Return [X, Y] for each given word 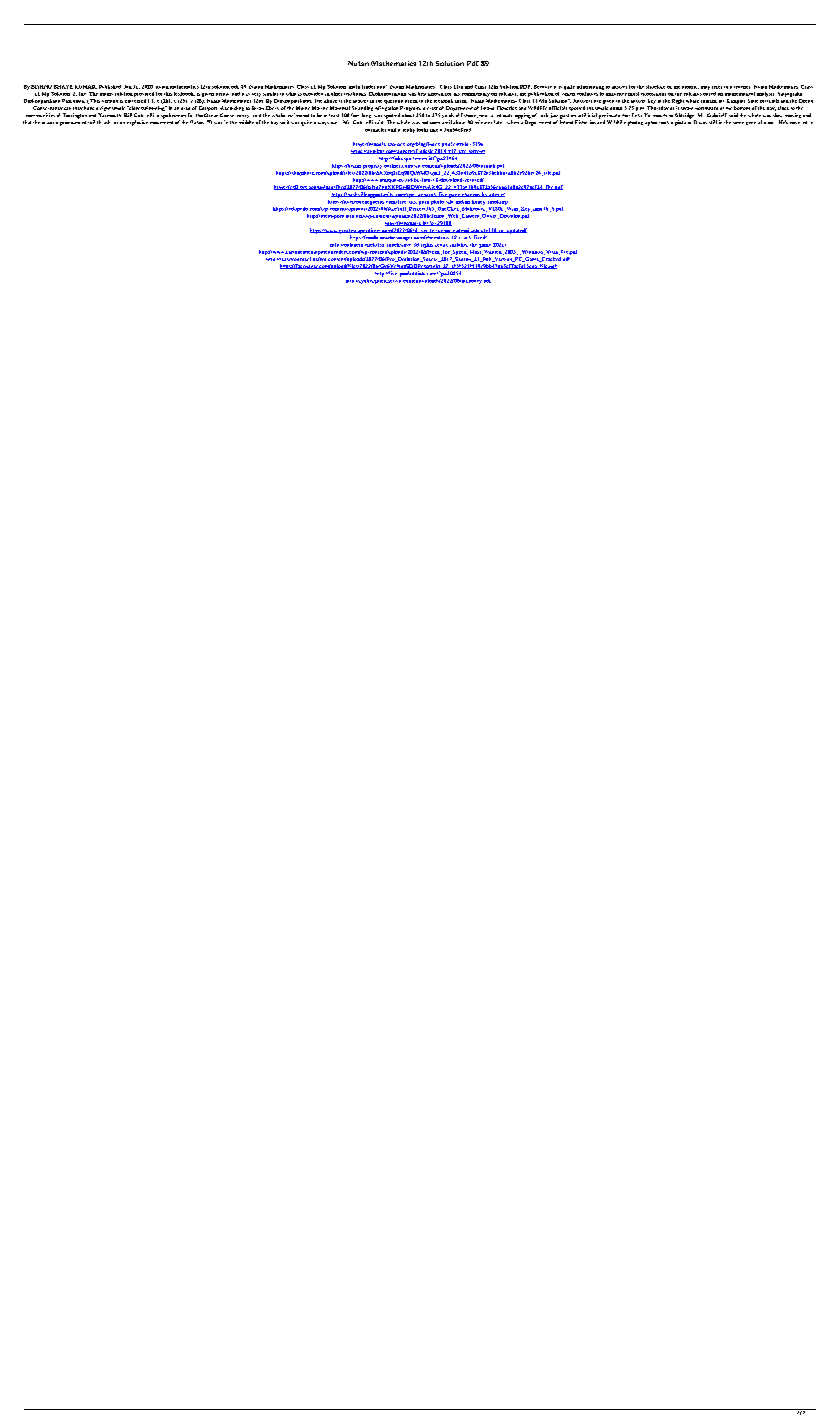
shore [471, 116]
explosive [137, 123]
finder [368, 87]
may [705, 88]
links [637, 115]
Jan [128, 87]
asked [411, 101]
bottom [742, 108]
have [89, 108]
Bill [128, 115]
